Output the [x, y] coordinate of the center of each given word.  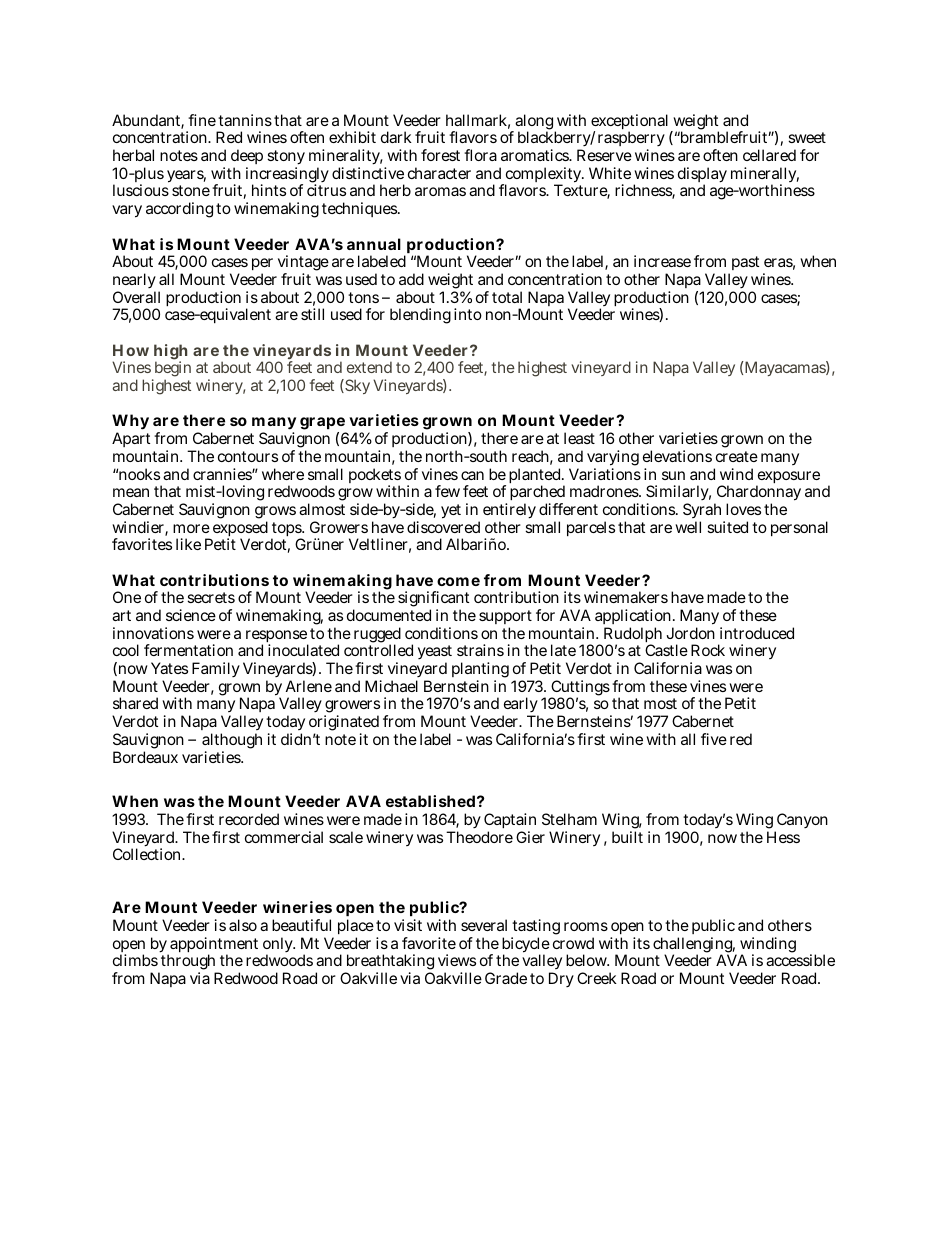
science [191, 615]
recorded [249, 819]
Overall [136, 297]
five [714, 739]
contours [248, 456]
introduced [757, 633]
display [702, 176]
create [737, 456]
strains [480, 650]
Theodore [479, 837]
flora [480, 155]
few [447, 491]
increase [662, 261]
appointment [214, 946]
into [468, 314]
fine [202, 120]
